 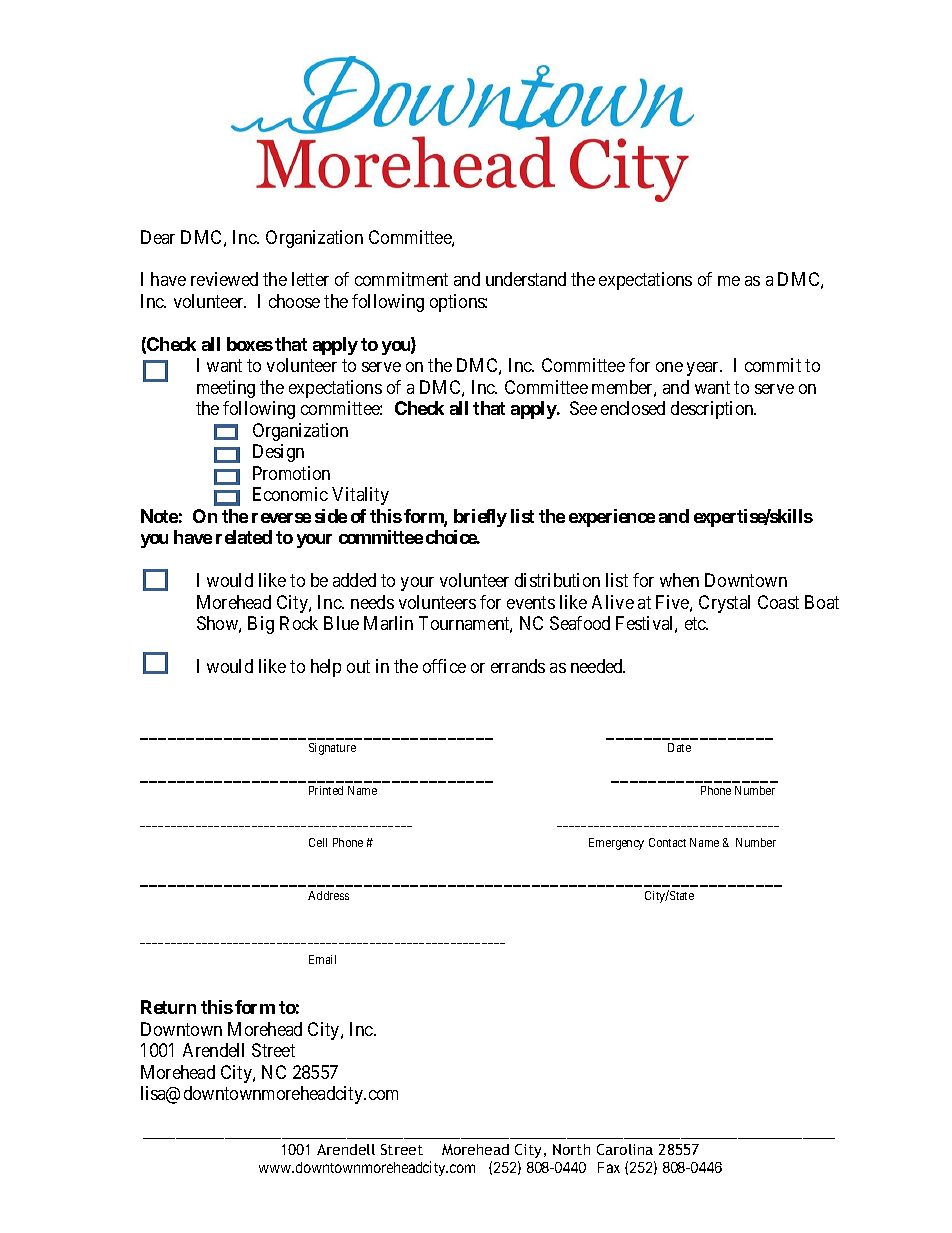 What do you see at coordinates (704, 369) in the screenshot?
I see `year` at bounding box center [704, 369].
